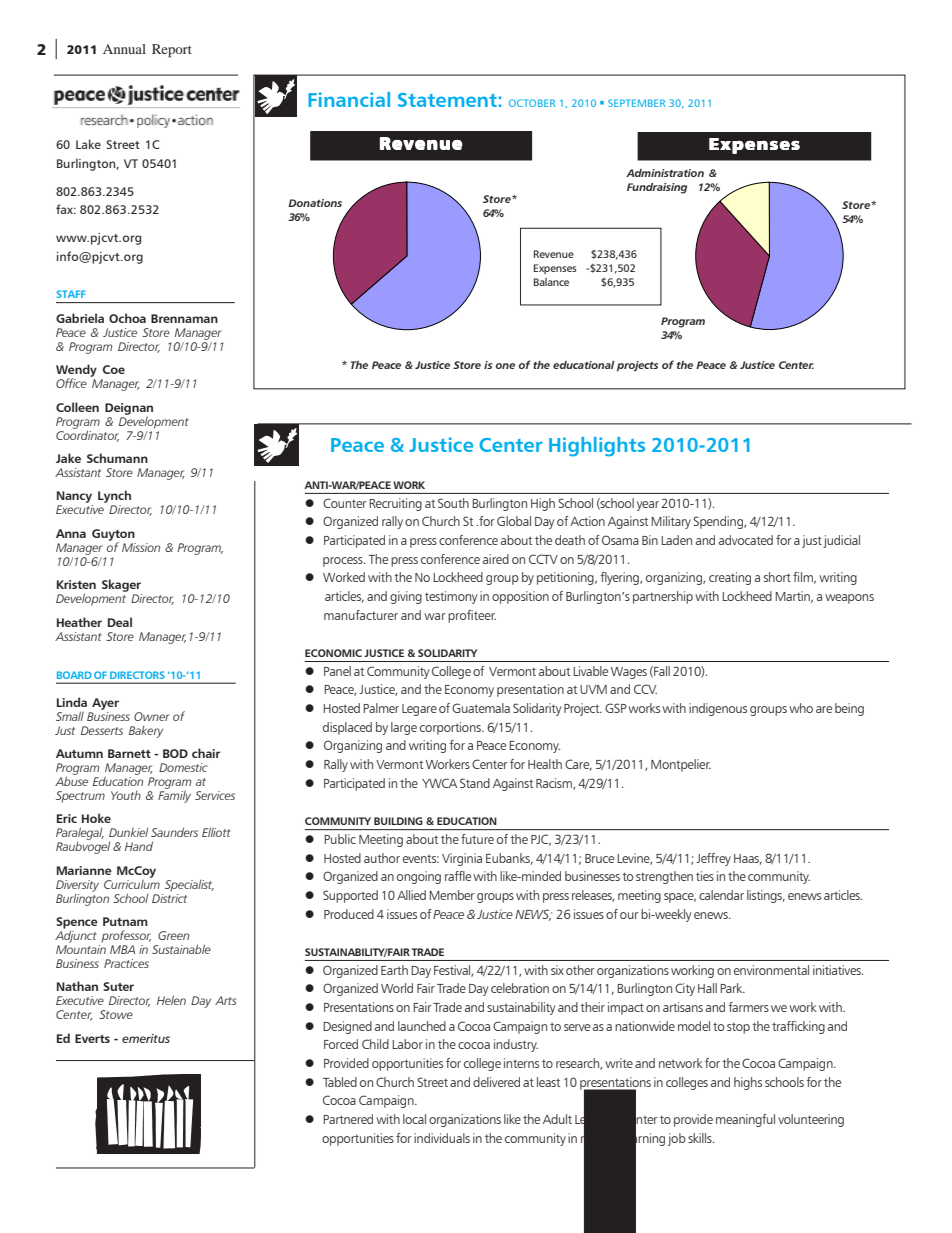  I want to click on Report, so click(172, 51).
